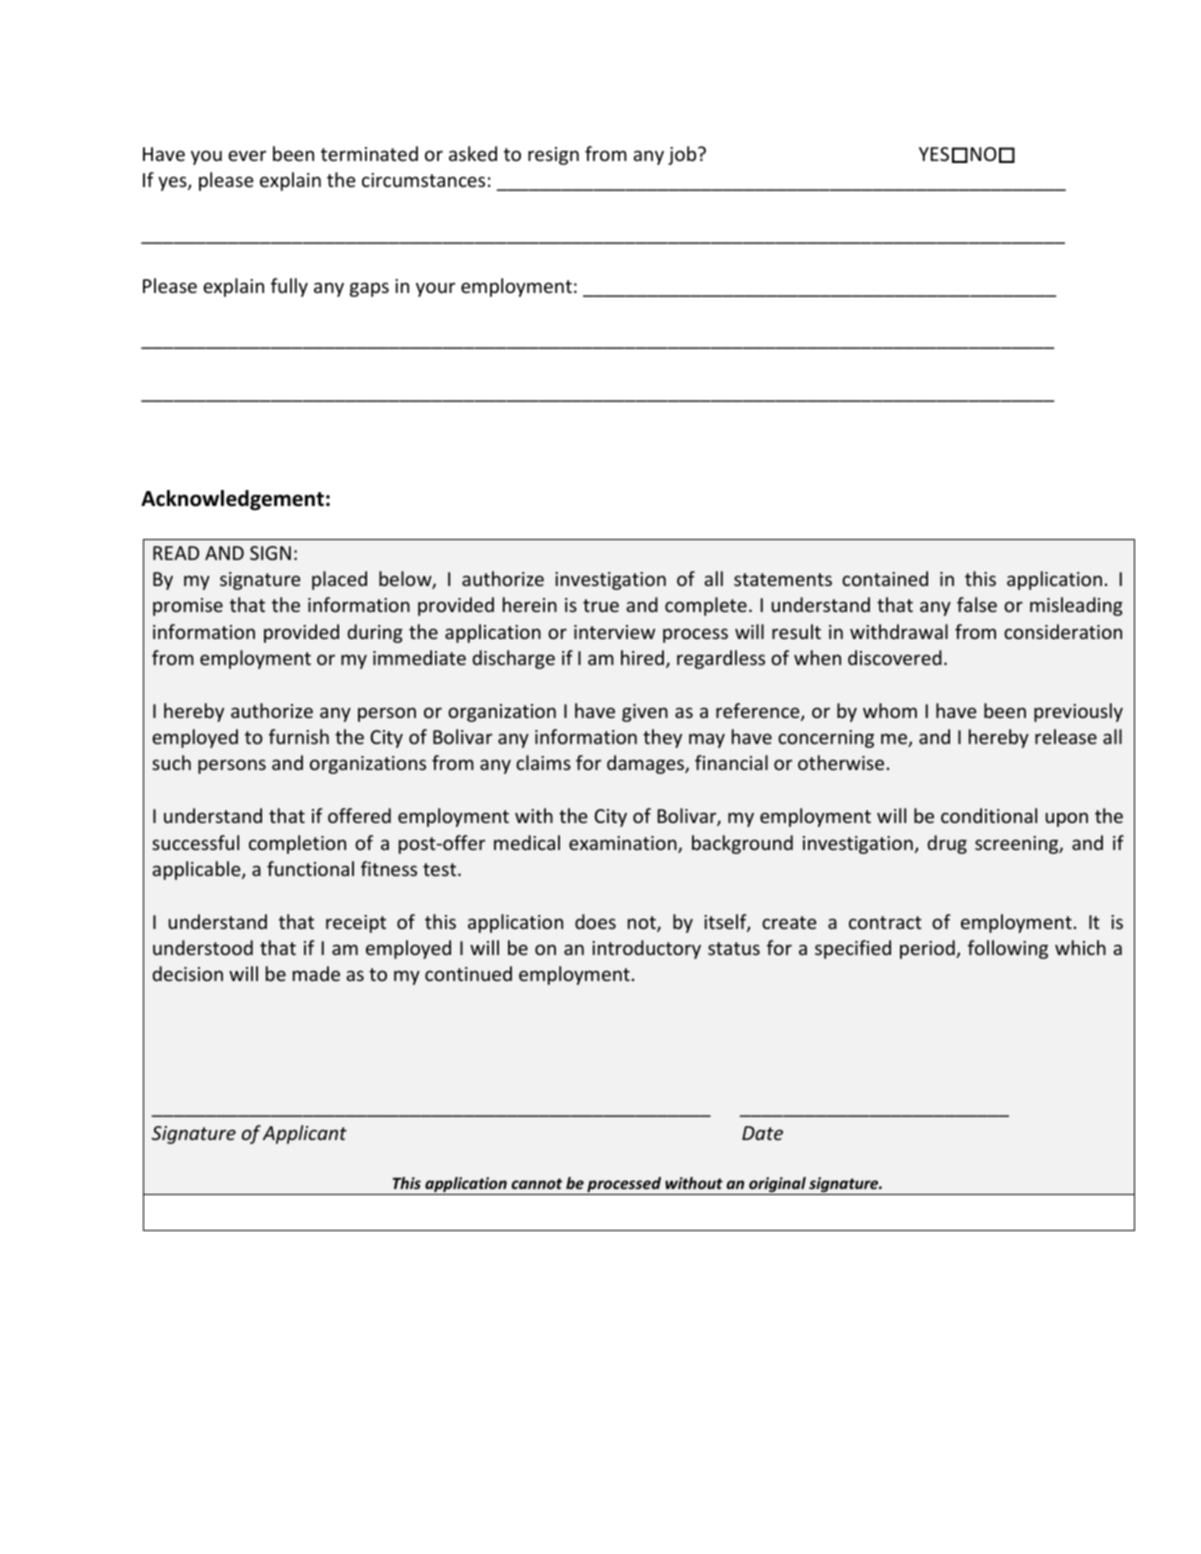  Describe the element at coordinates (473, 153) in the screenshot. I see `asked` at that location.
